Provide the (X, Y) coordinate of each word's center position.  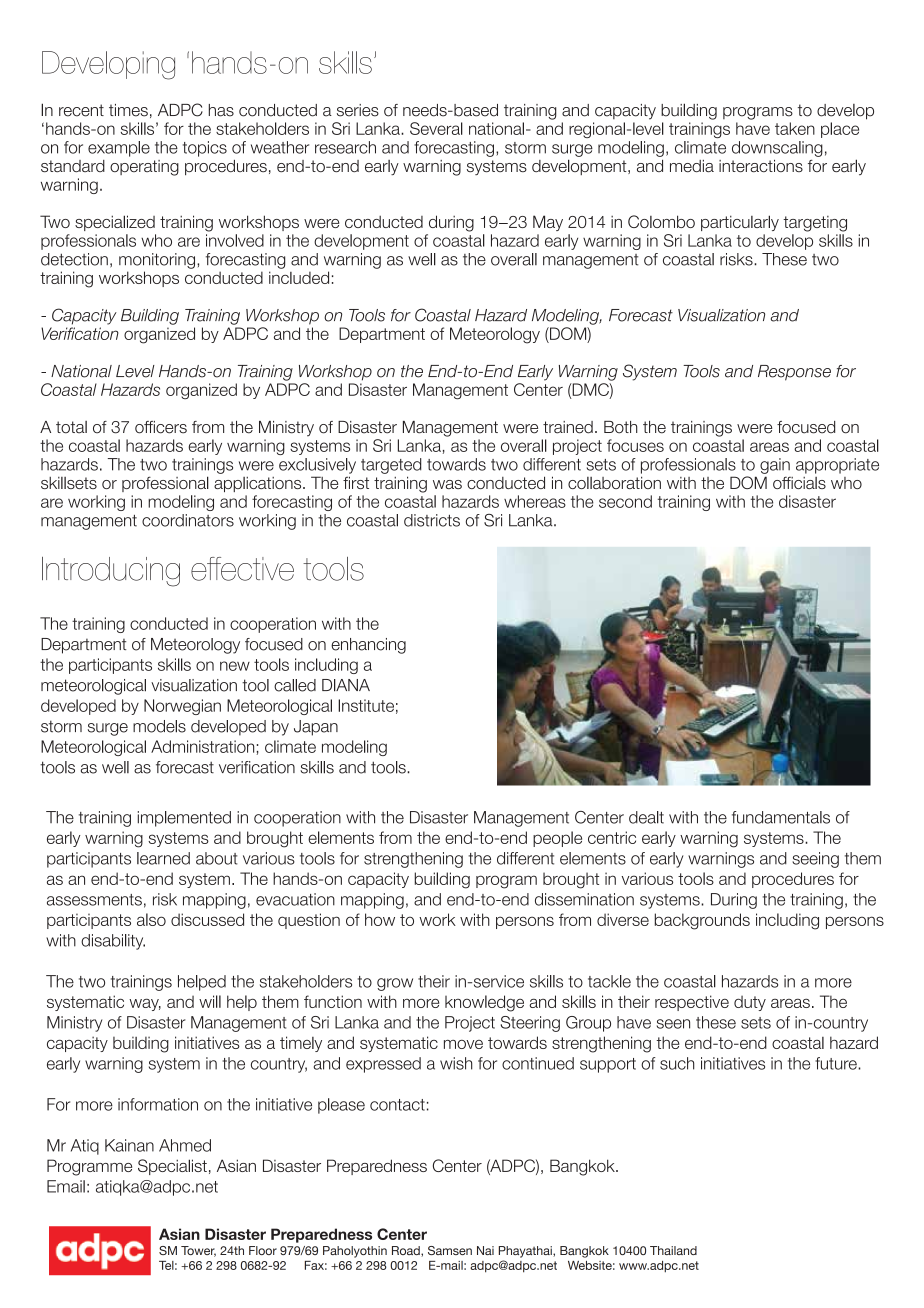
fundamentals (781, 817)
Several (436, 128)
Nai (485, 1250)
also (151, 919)
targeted (391, 466)
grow (395, 984)
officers (161, 427)
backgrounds (702, 921)
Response (794, 373)
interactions (761, 165)
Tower (198, 1251)
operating (144, 168)
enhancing (368, 646)
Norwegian (182, 707)
